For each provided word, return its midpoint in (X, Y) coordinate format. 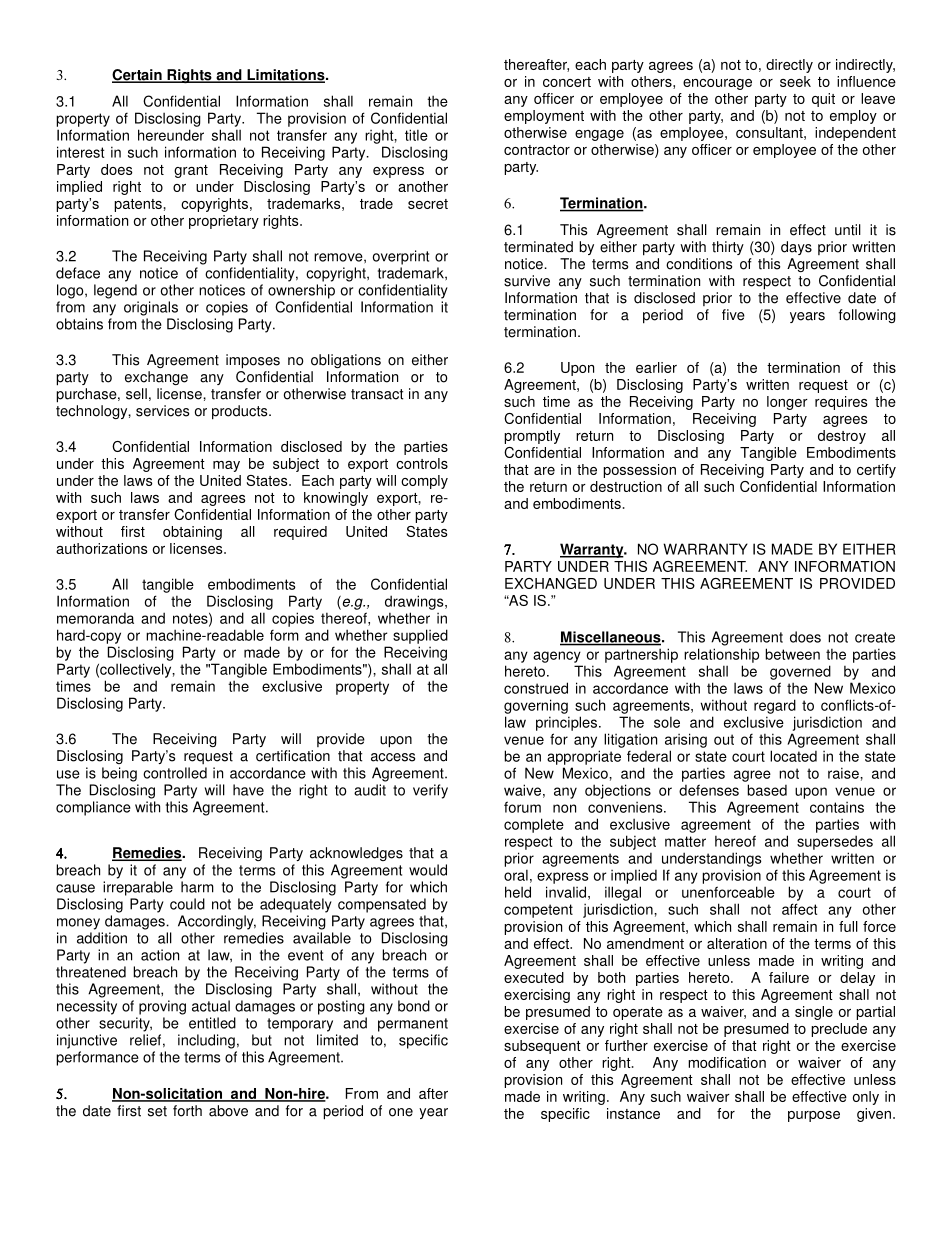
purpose (814, 1116)
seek (795, 81)
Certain (138, 76)
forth (187, 1111)
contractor (537, 150)
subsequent (542, 1047)
